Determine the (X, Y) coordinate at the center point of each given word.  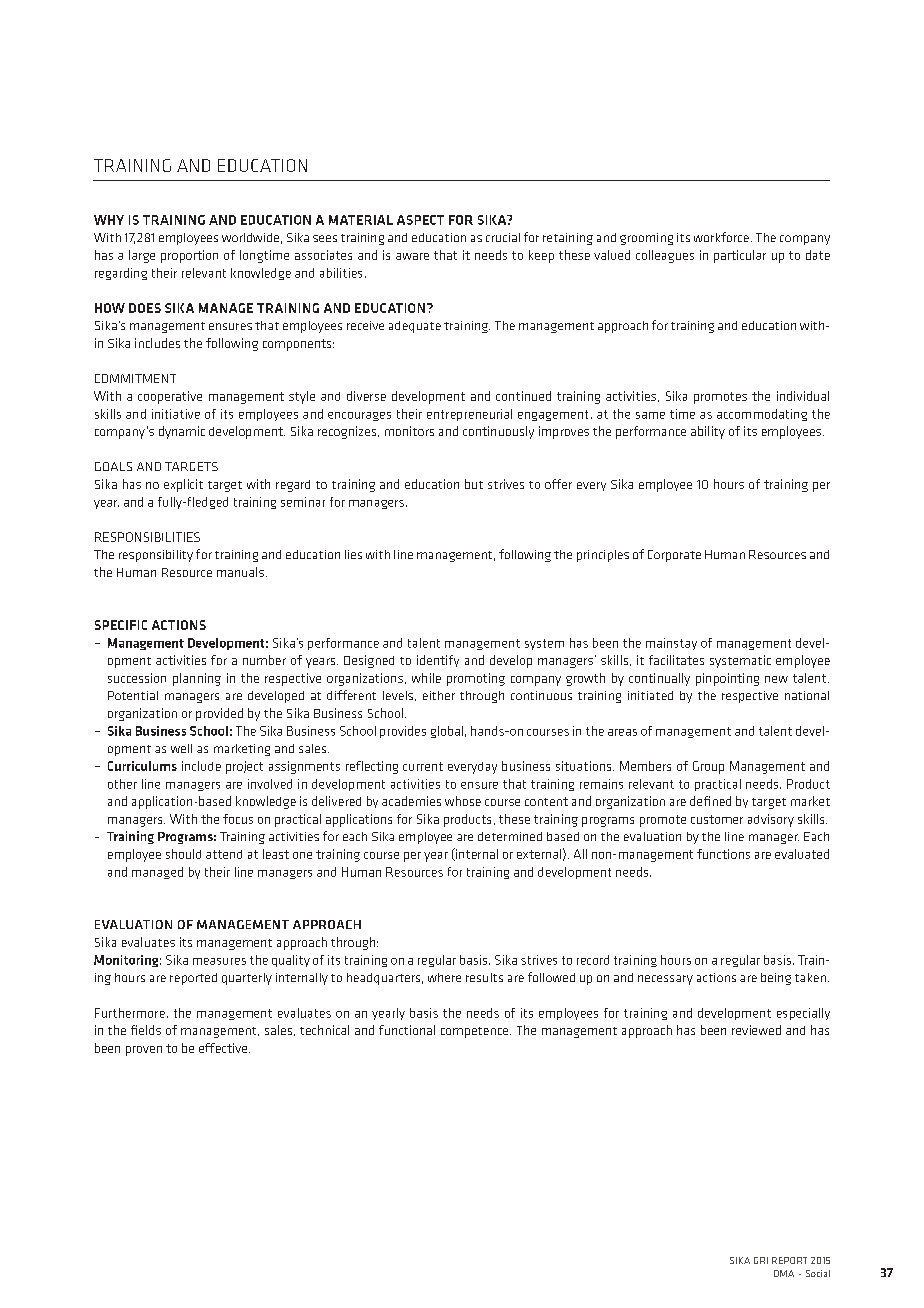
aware (412, 256)
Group (708, 767)
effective (224, 1048)
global (447, 732)
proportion (189, 256)
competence (476, 1032)
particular (740, 256)
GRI (761, 1260)
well (181, 748)
